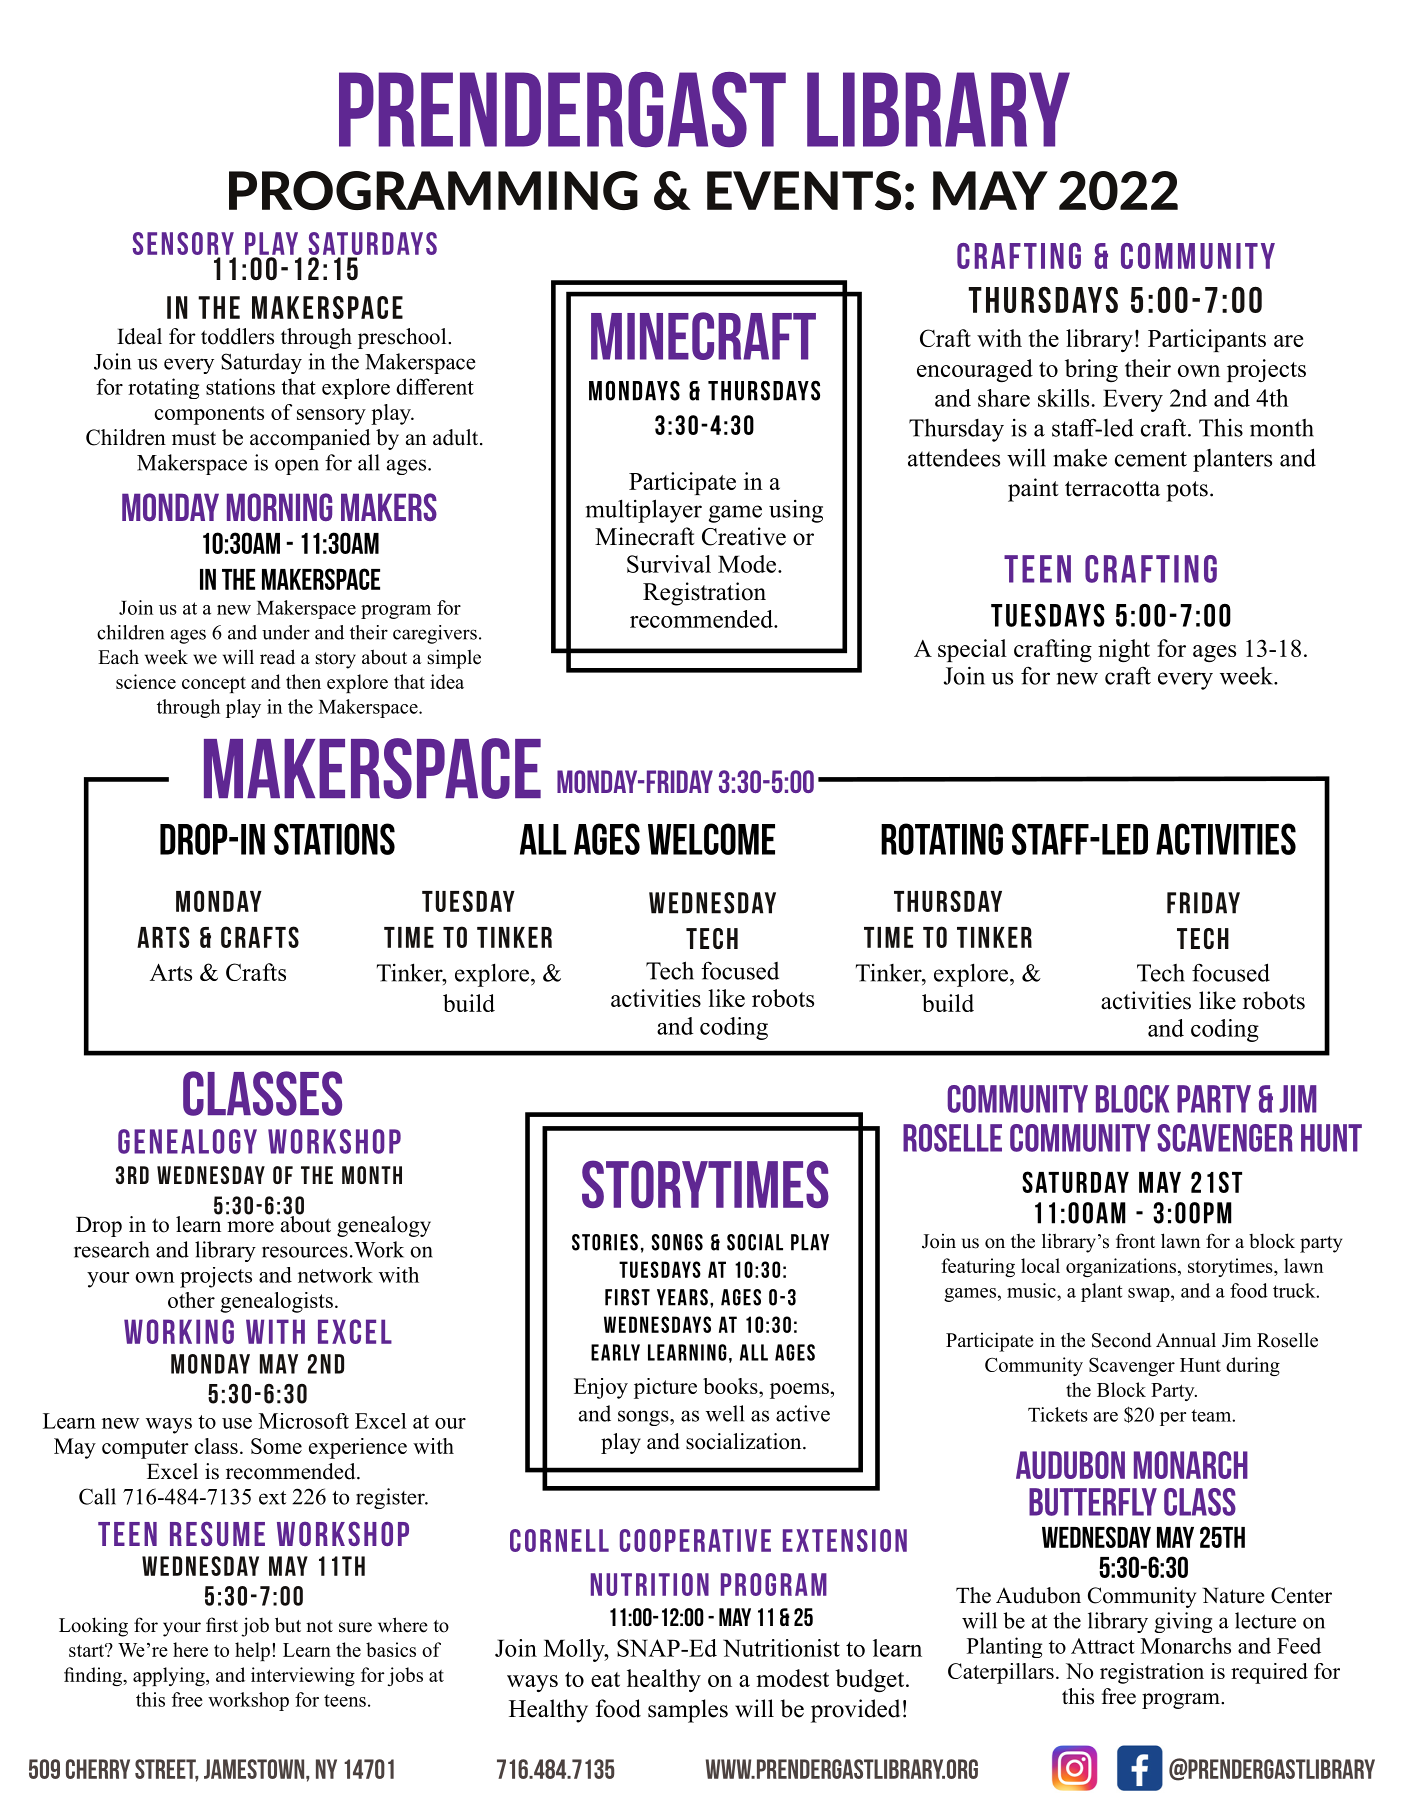 The width and height of the image is (1405, 1818). I want to click on toddlers, so click(237, 336).
